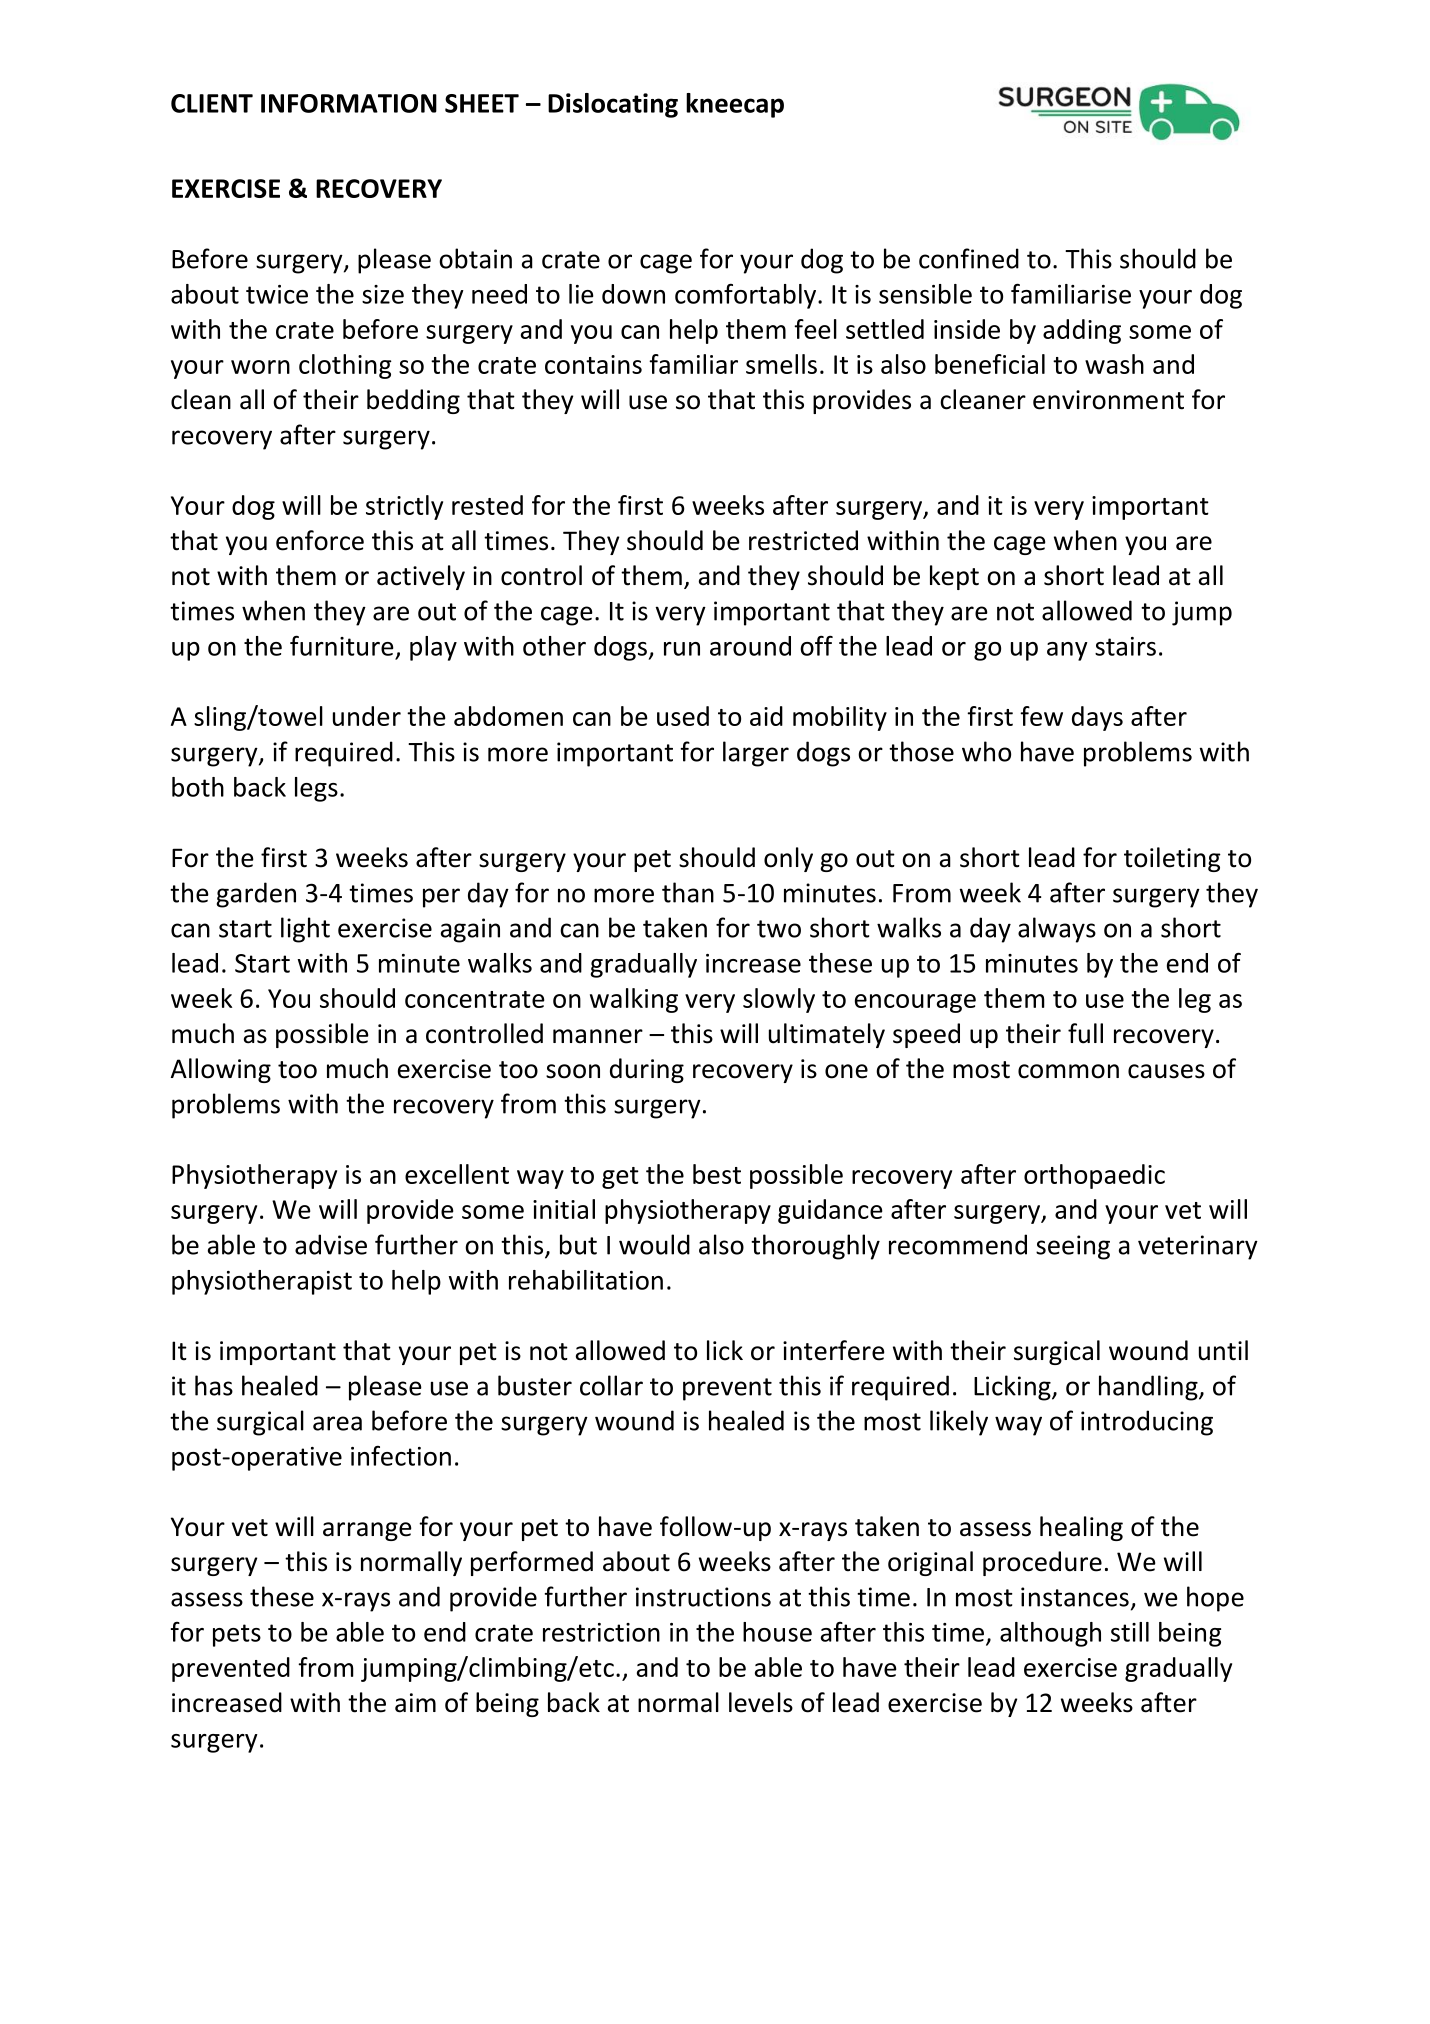  What do you see at coordinates (342, 645) in the screenshot?
I see `furniture` at bounding box center [342, 645].
